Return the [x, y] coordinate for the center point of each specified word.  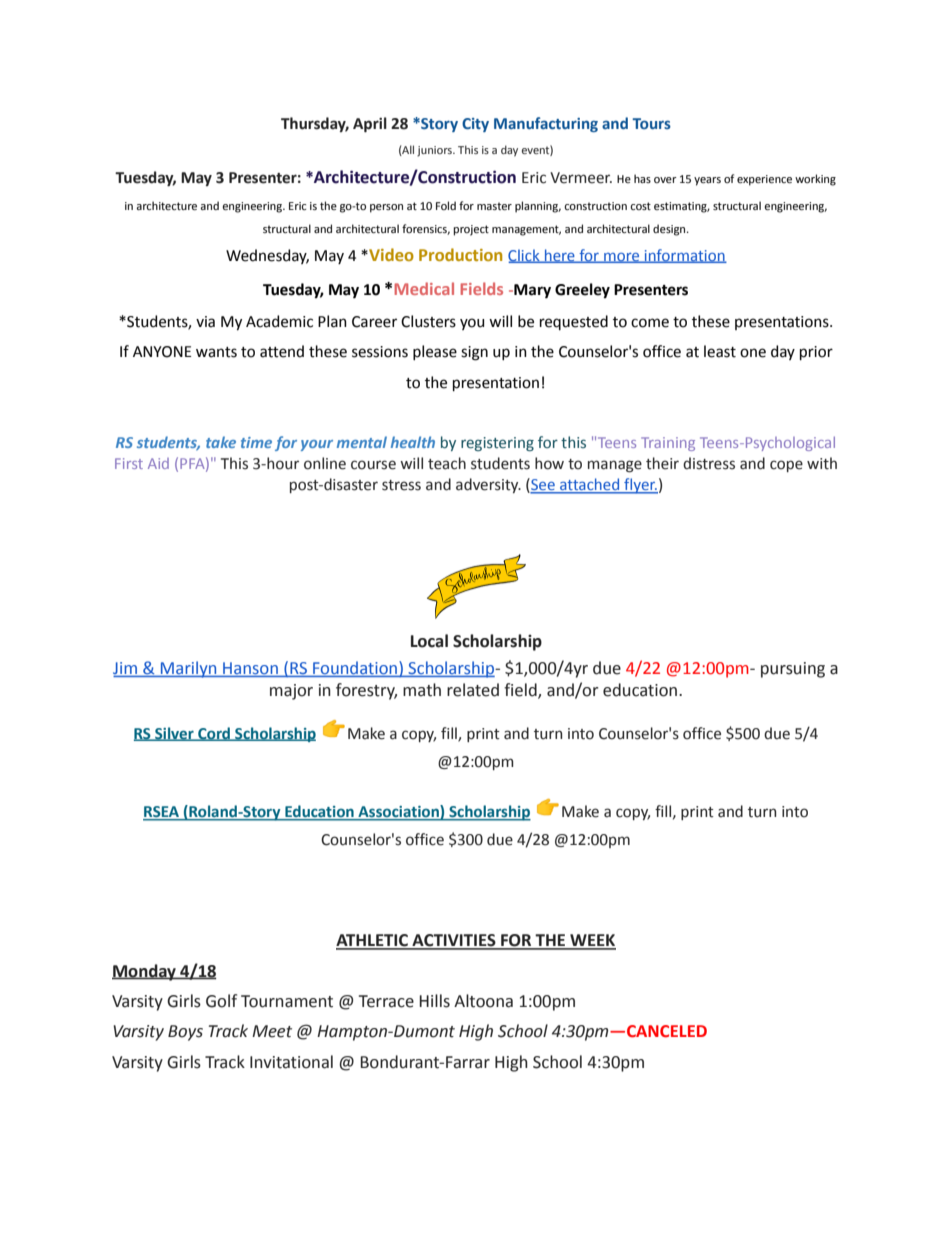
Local [429, 641]
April [370, 124]
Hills [434, 1001]
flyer [640, 486]
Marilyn [189, 669]
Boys [185, 1033]
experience [764, 180]
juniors [435, 151]
